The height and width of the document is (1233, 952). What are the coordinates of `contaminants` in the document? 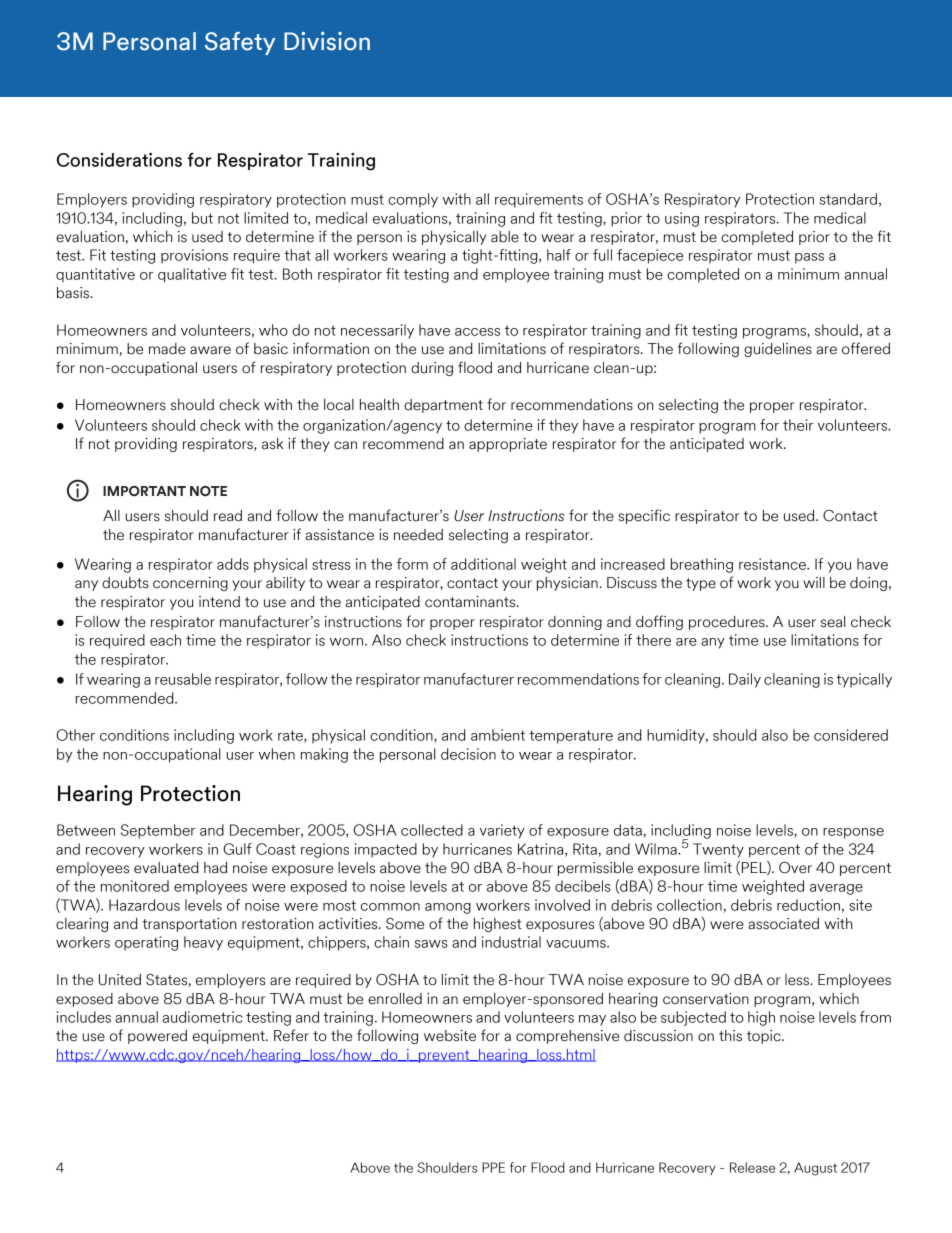 It's located at (471, 602).
